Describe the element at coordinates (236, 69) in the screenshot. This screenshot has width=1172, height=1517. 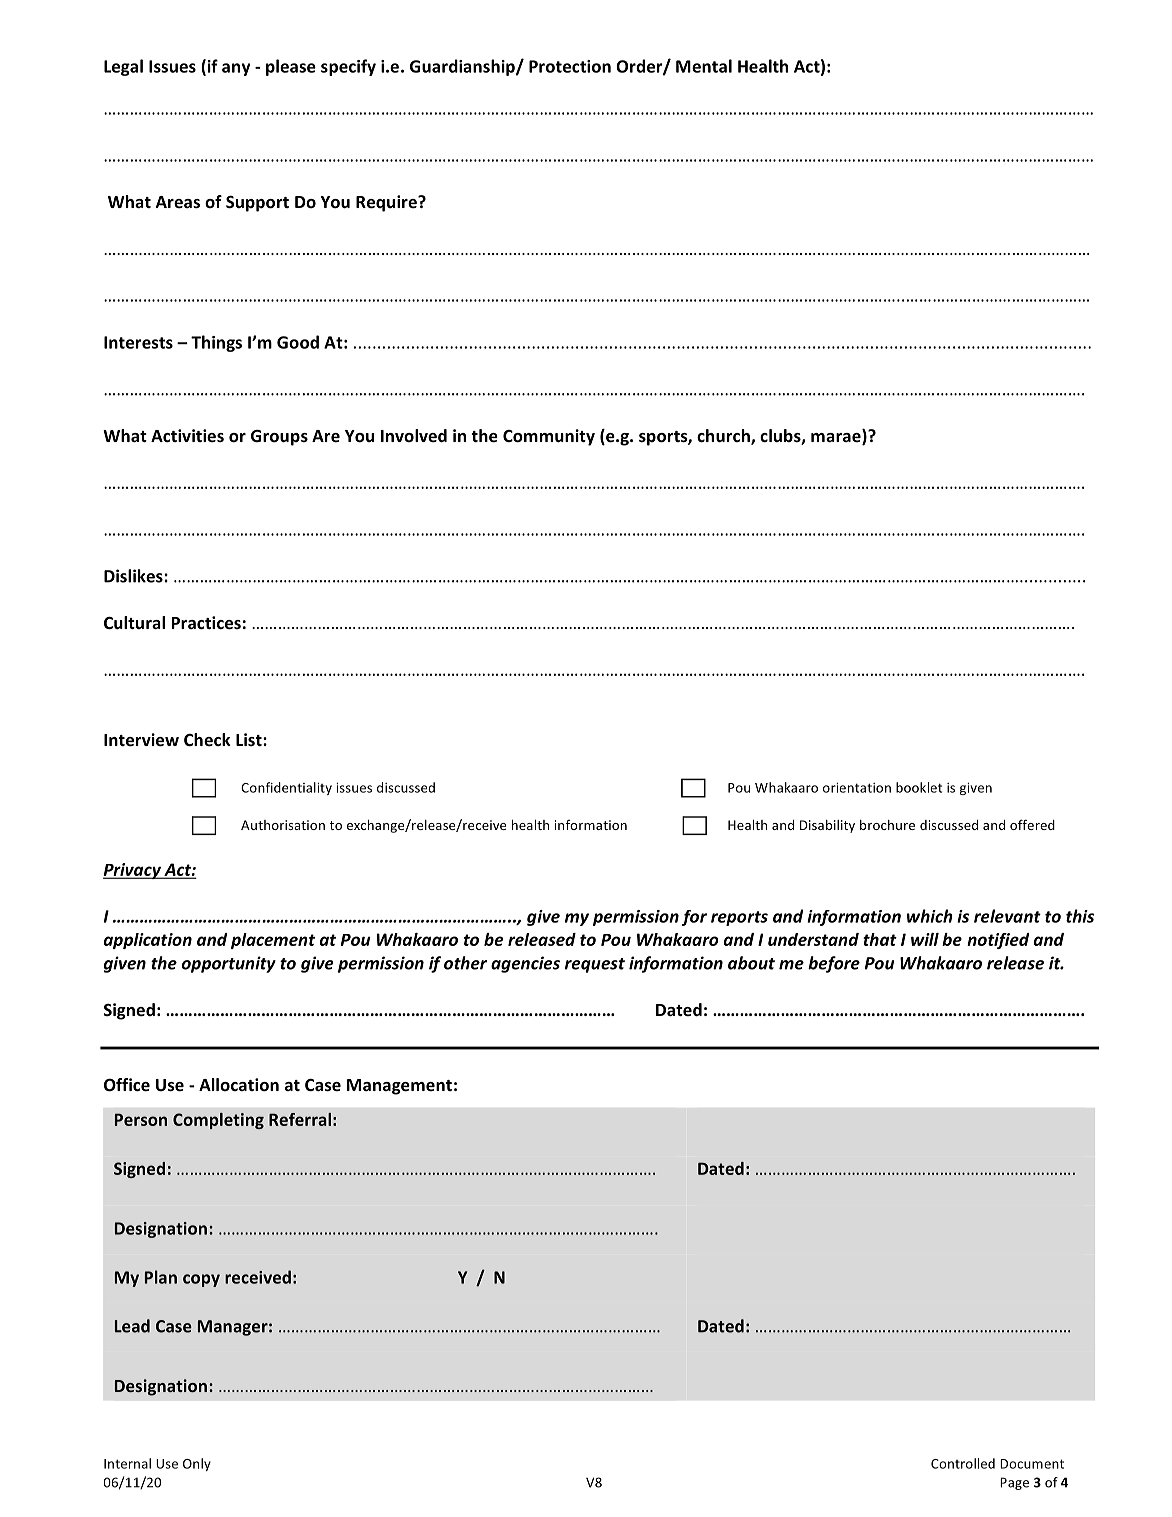
I see `any` at that location.
